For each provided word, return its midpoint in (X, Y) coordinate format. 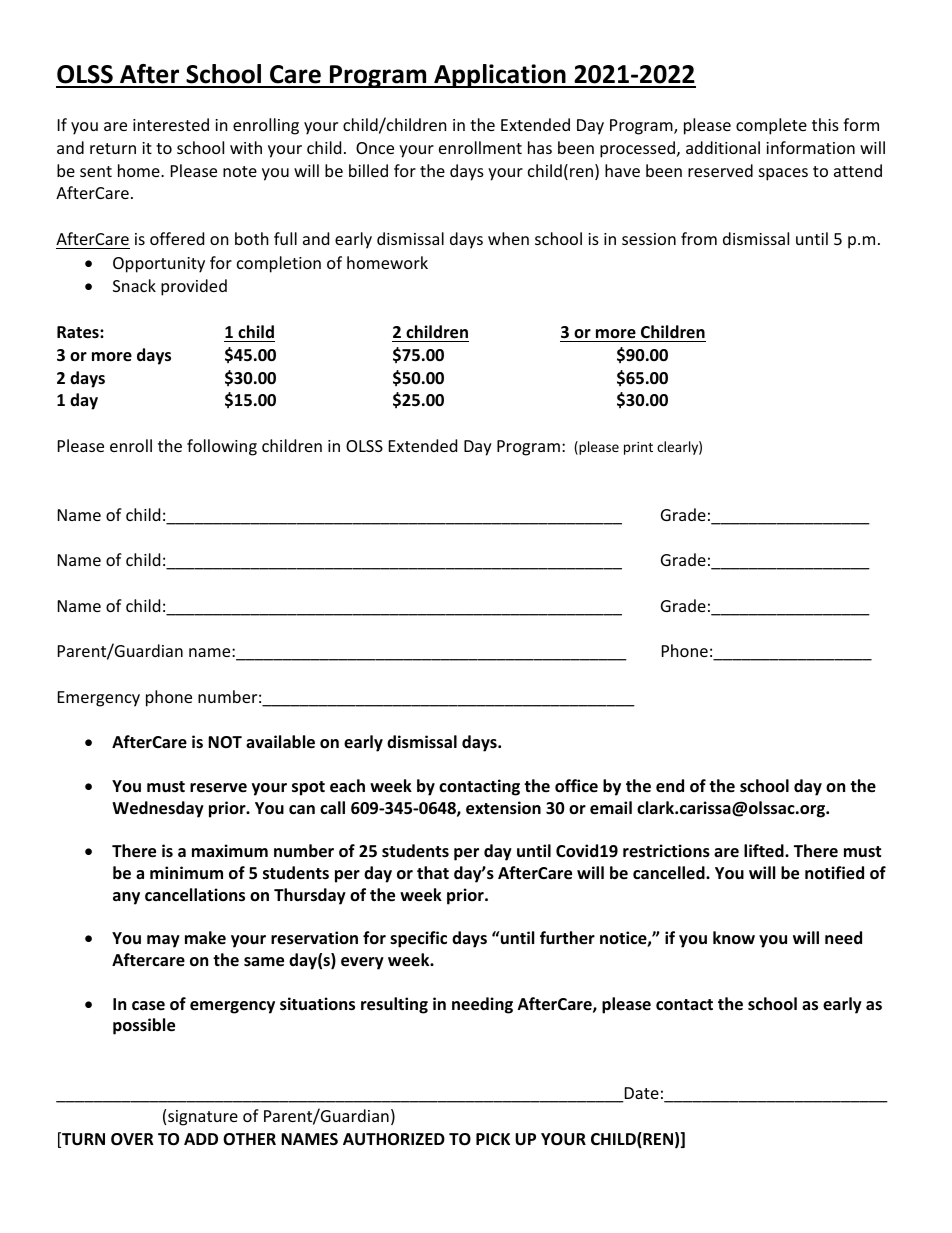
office (576, 786)
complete (771, 126)
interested (171, 124)
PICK (493, 1139)
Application (500, 76)
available (280, 742)
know (734, 938)
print (638, 448)
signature (203, 1118)
